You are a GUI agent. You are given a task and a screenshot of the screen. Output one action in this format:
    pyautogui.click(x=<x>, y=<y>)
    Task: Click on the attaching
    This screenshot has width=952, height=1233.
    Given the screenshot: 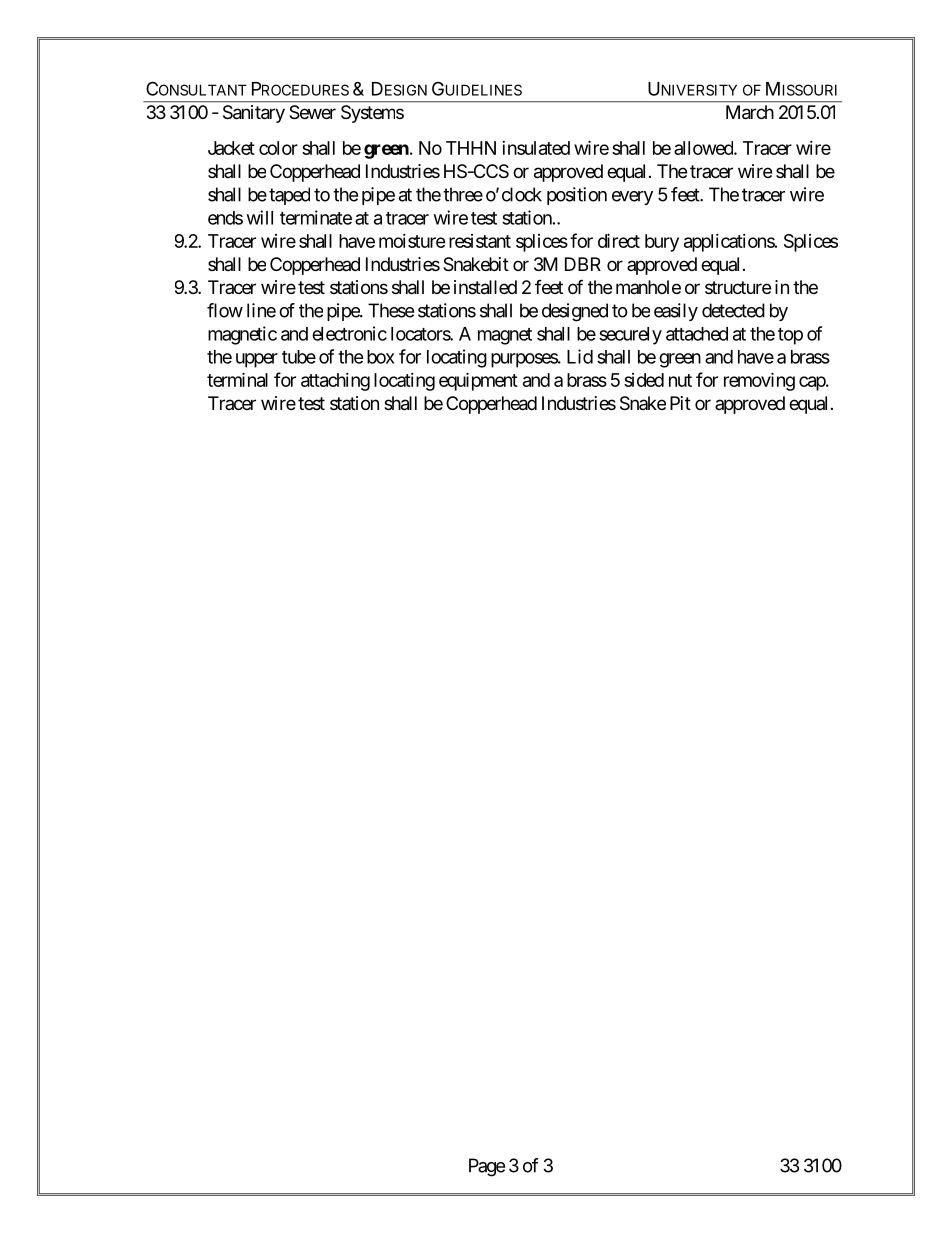 What is the action you would take?
    pyautogui.click(x=335, y=382)
